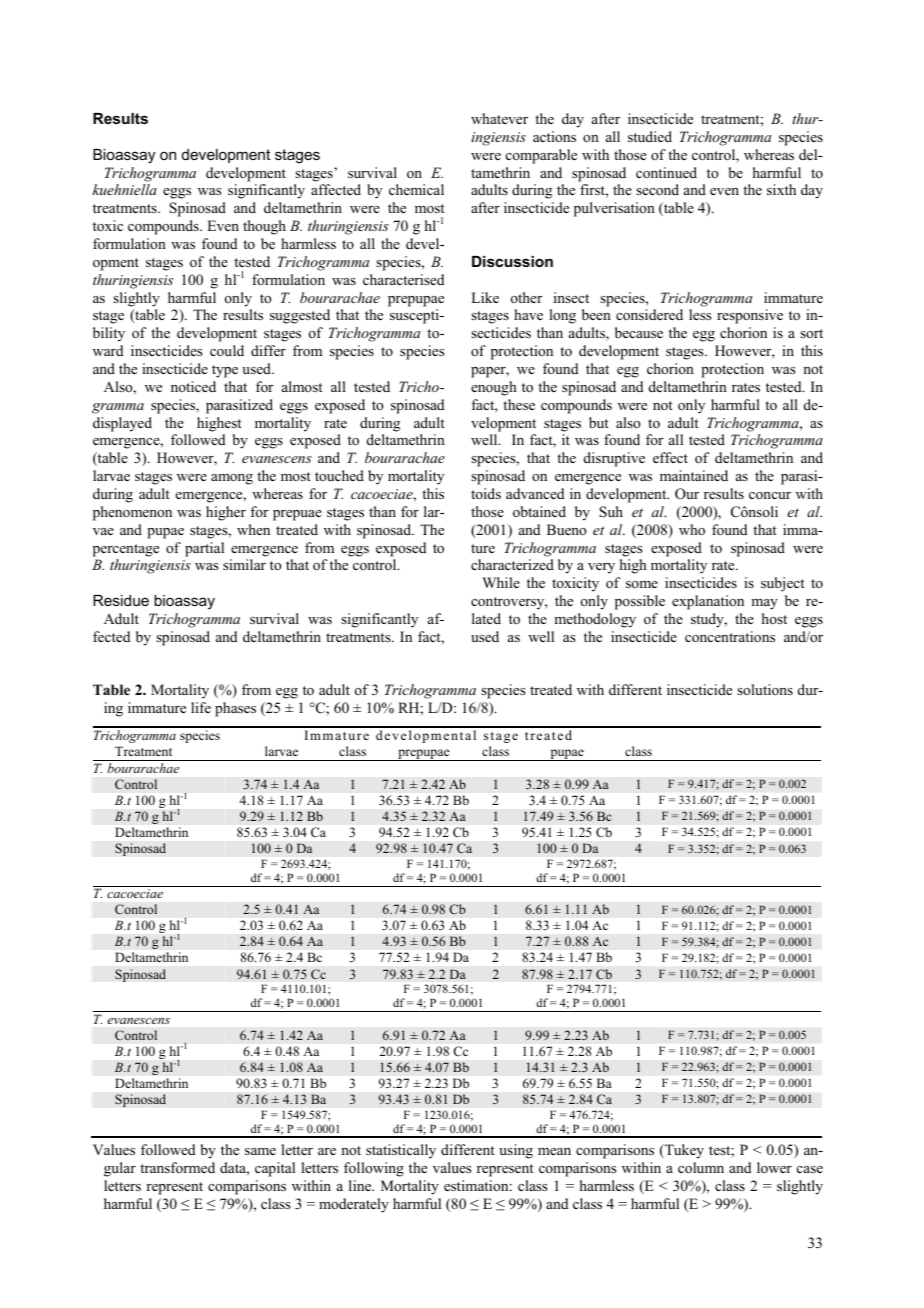  Describe the element at coordinates (666, 173) in the image. I see `continued` at that location.
